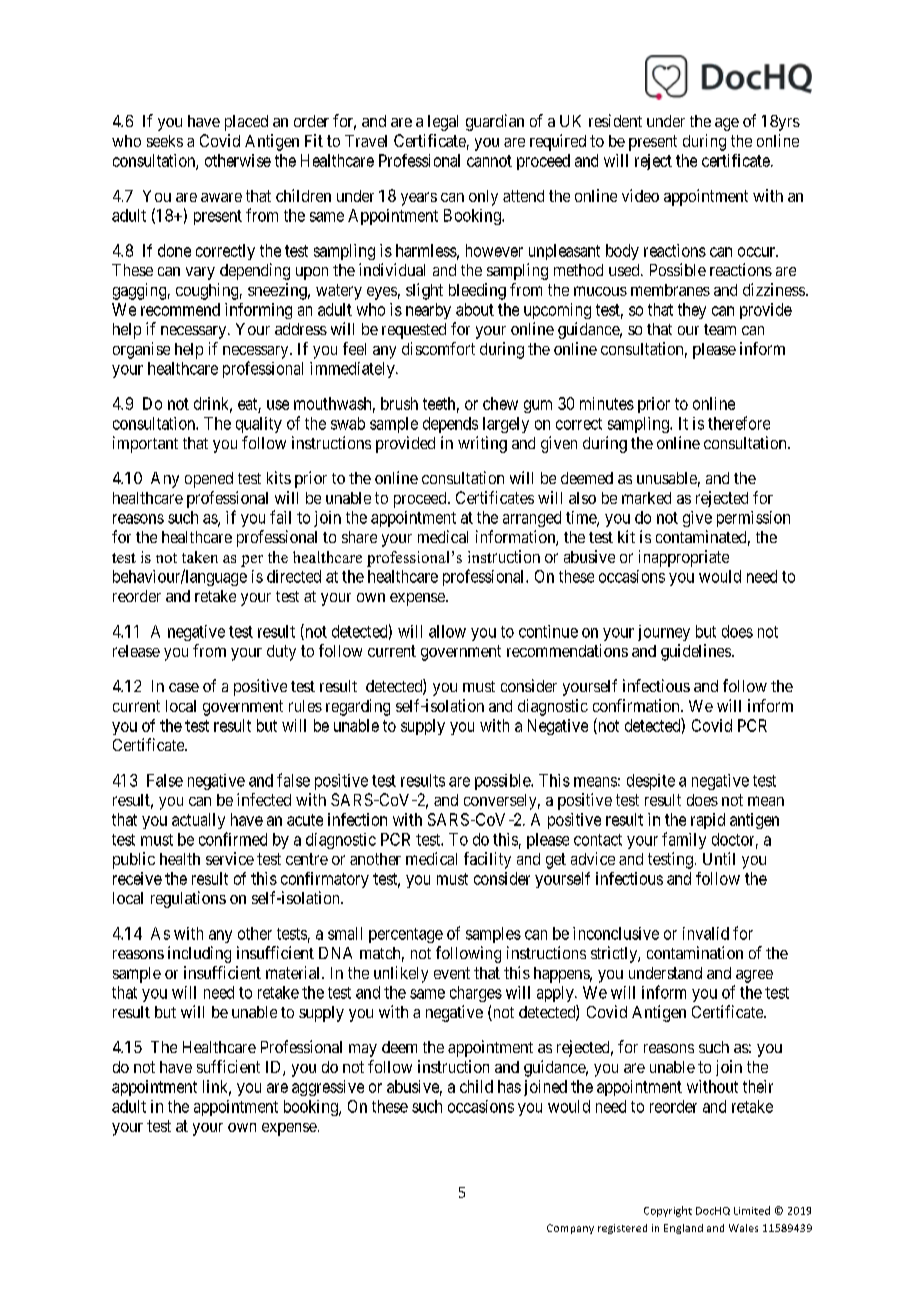 Image resolution: width=924 pixels, height=1308 pixels. Describe the element at coordinates (570, 1229) in the screenshot. I see `Company` at that location.
